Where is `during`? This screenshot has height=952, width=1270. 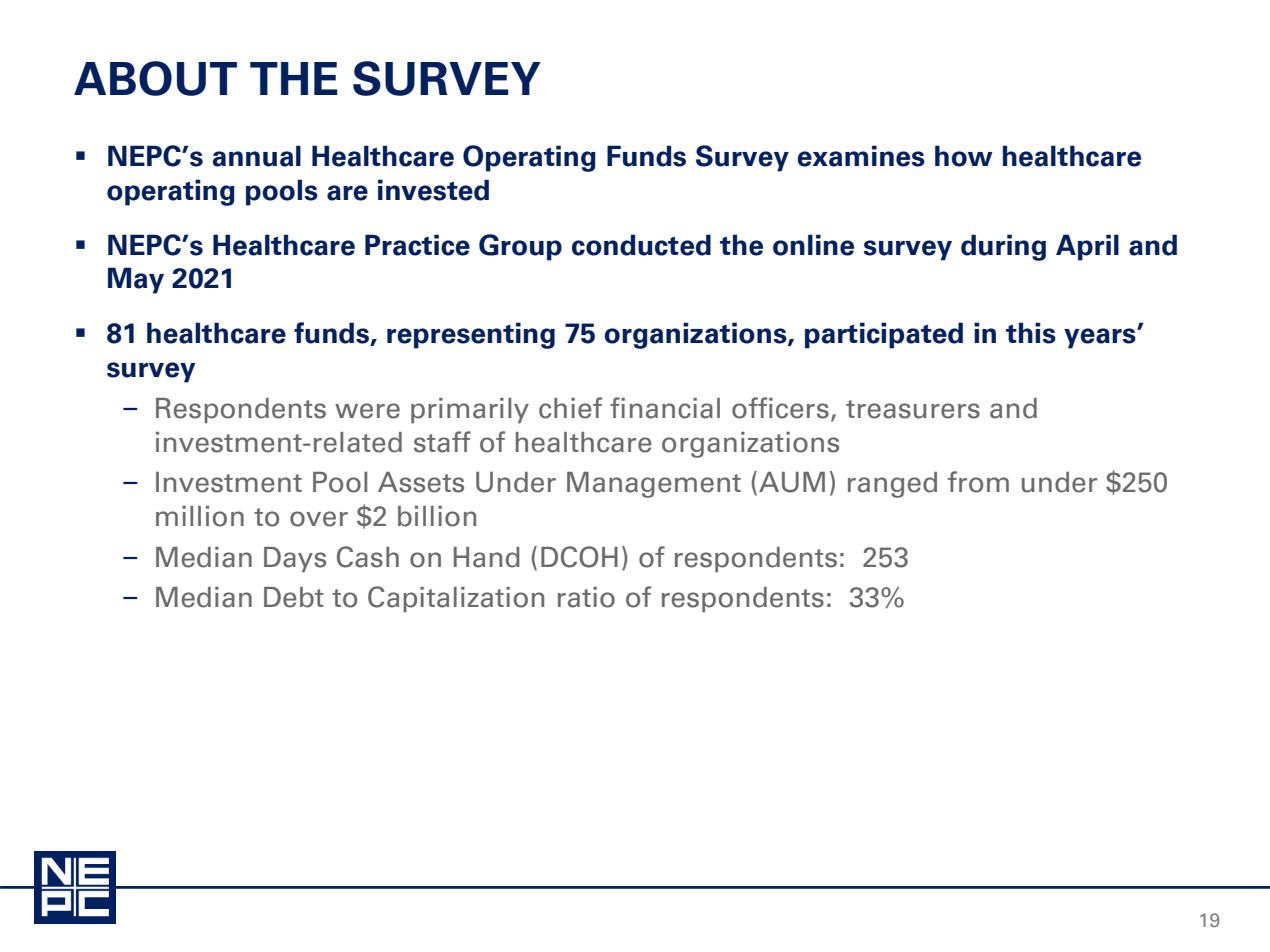 during is located at coordinates (1003, 247).
